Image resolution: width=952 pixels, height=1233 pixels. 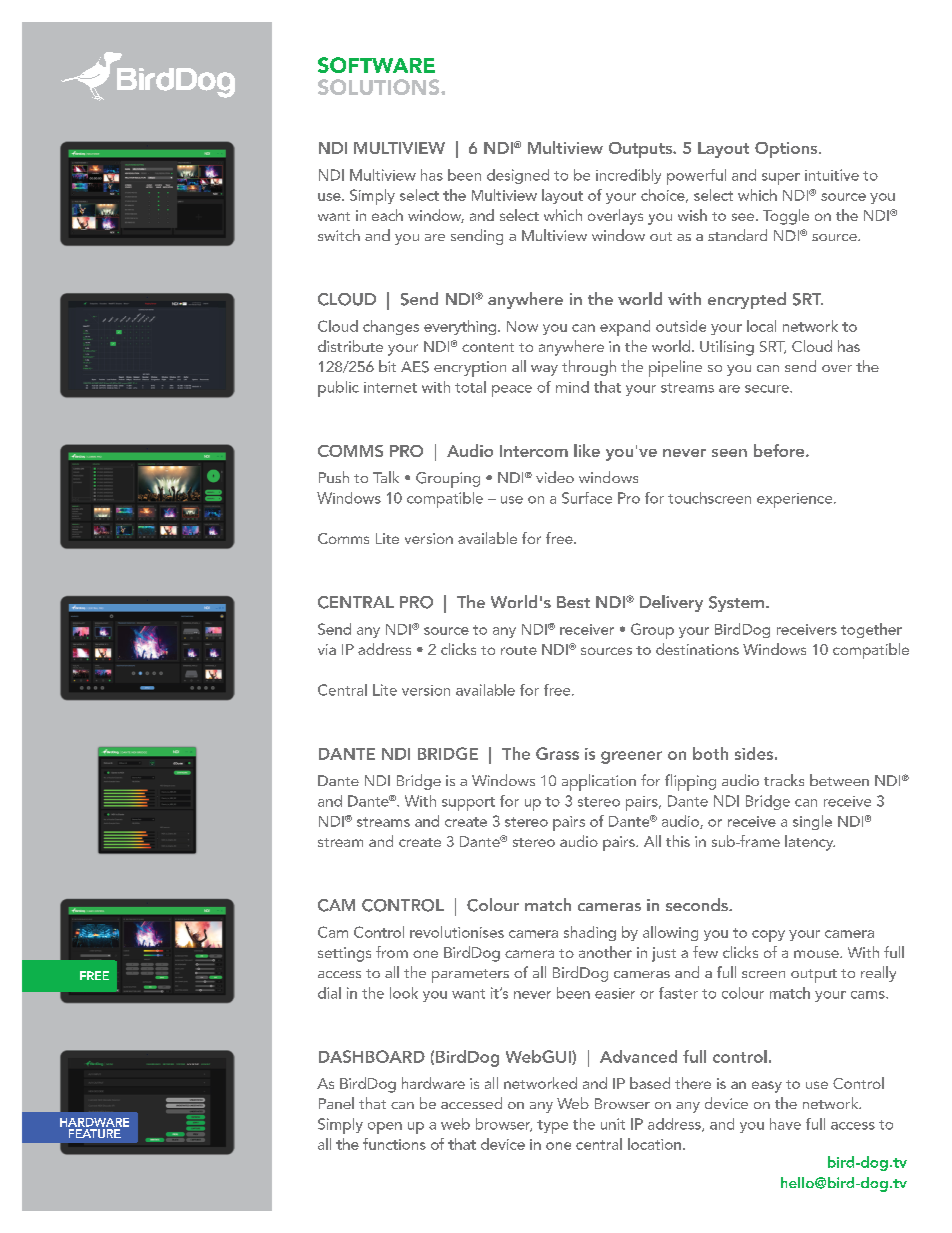 What do you see at coordinates (380, 87) in the screenshot?
I see `SOLUTIONS` at bounding box center [380, 87].
